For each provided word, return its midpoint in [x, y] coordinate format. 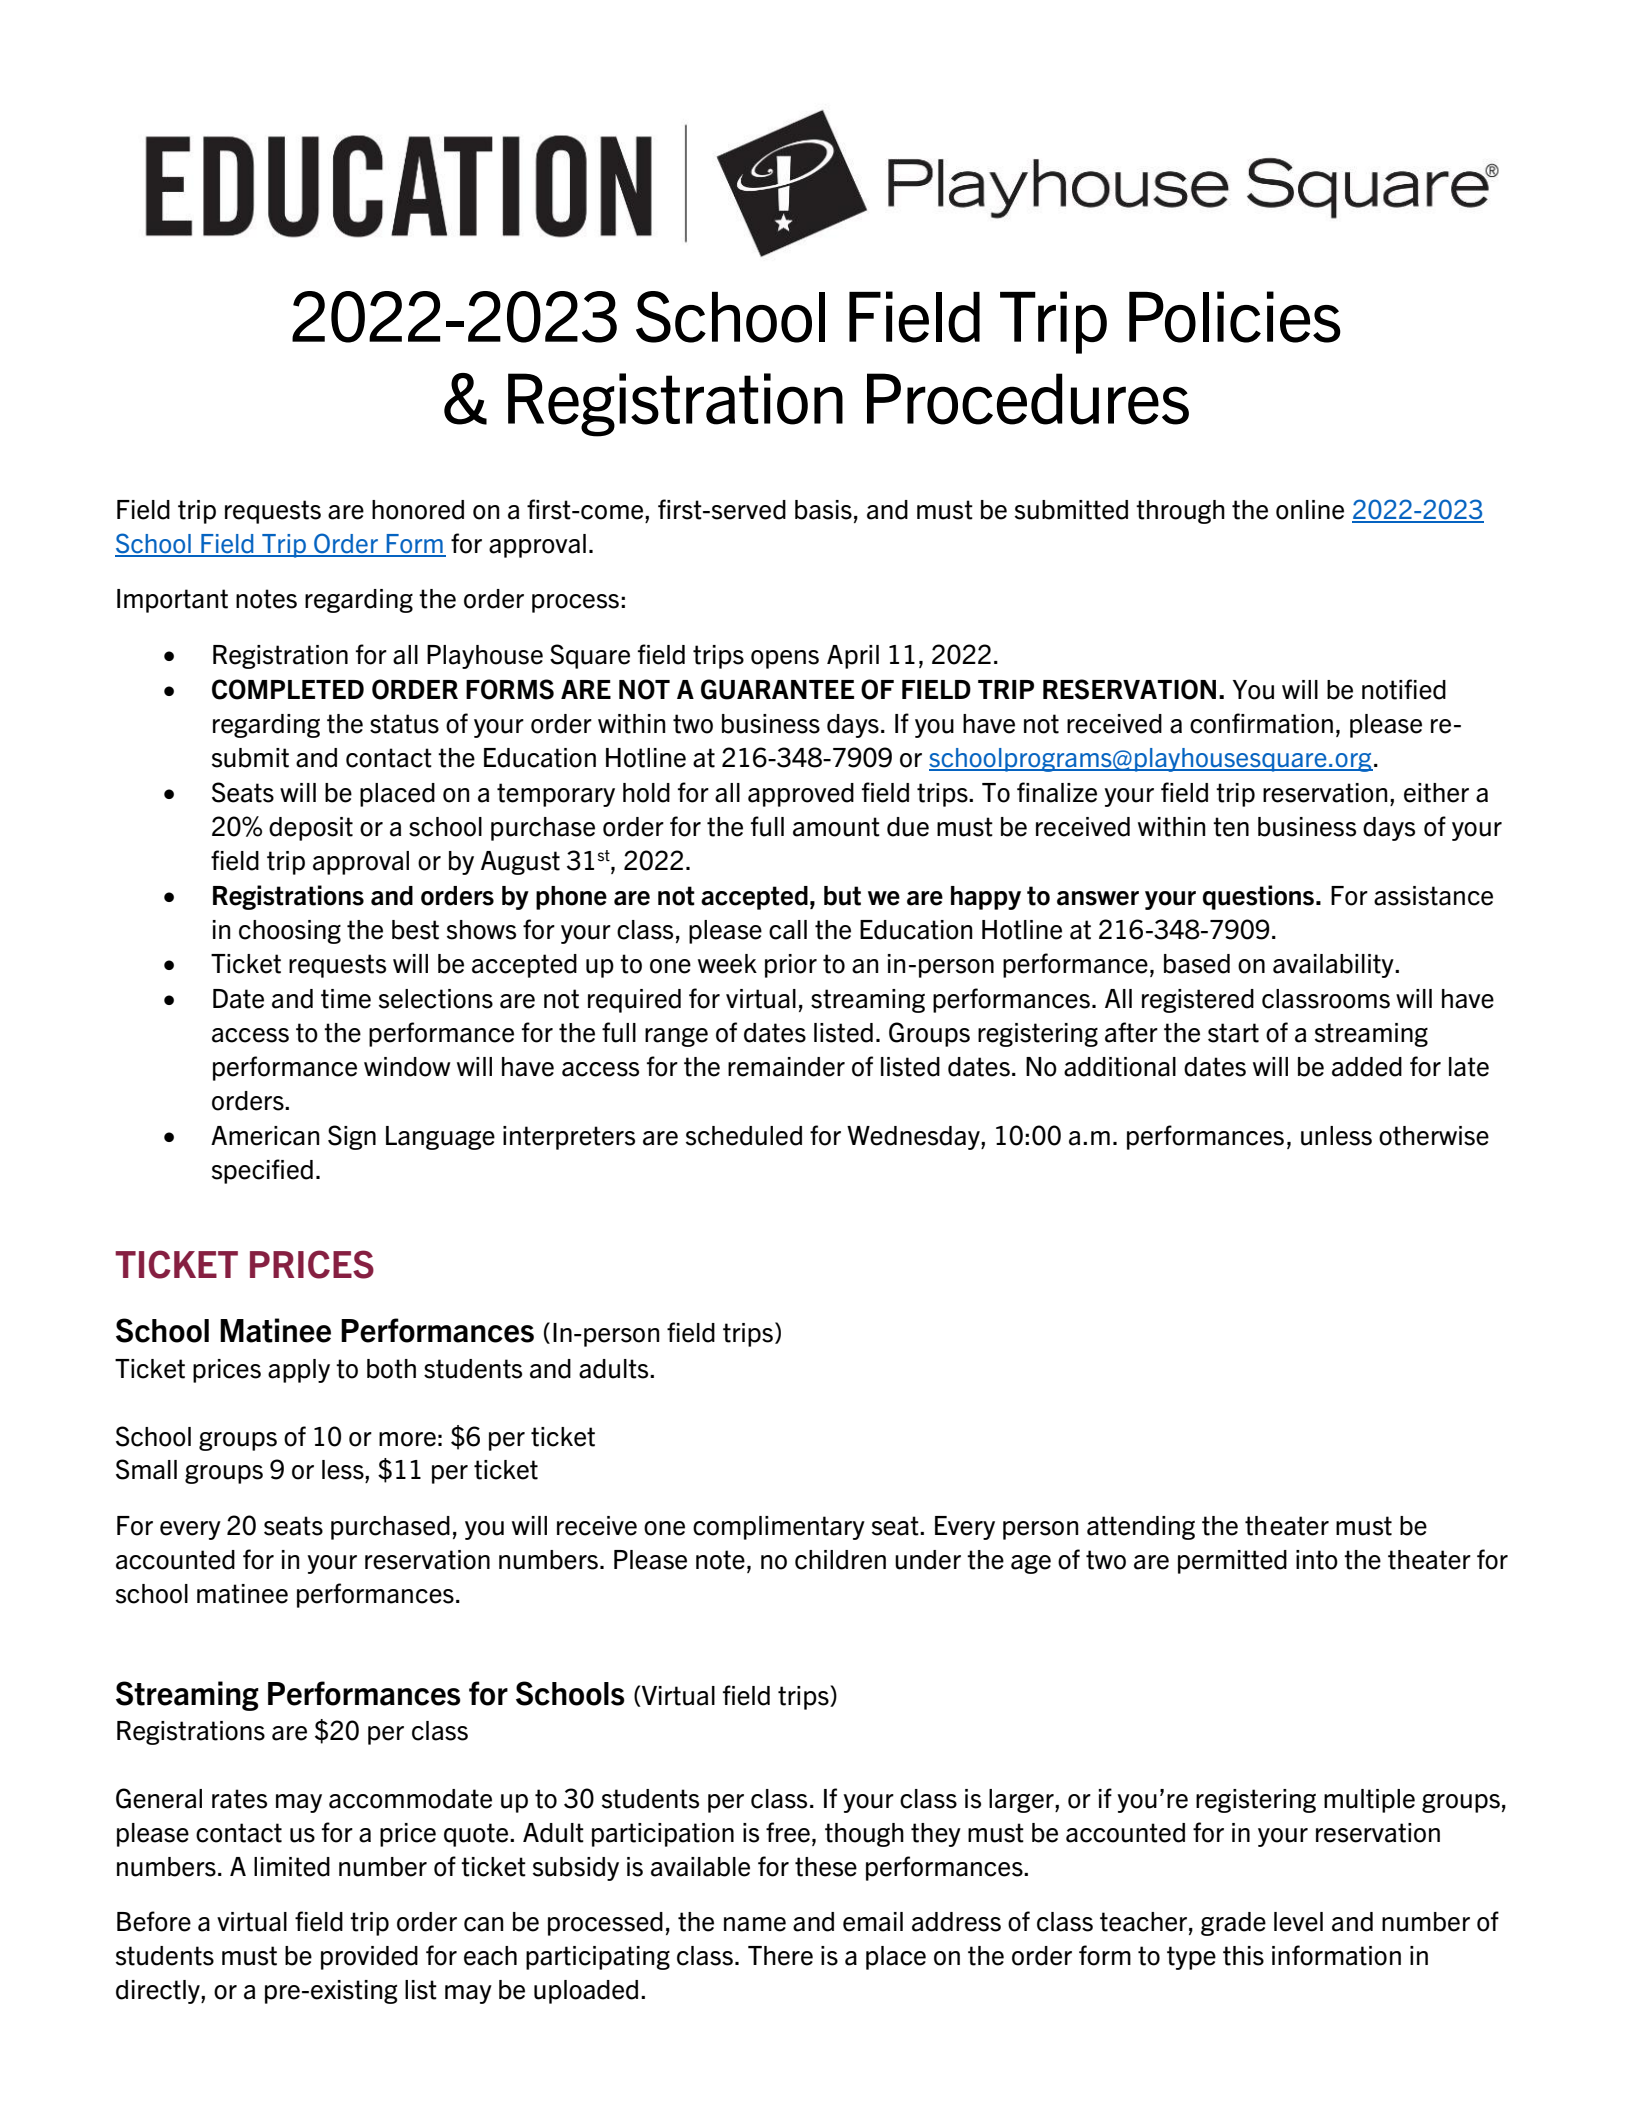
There [780, 1956]
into [1317, 1560]
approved [801, 795]
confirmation [1261, 723]
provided [369, 1958]
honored [418, 510]
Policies [1235, 317]
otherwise [1434, 1136]
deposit [311, 829]
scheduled [744, 1136]
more [407, 1439]
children [840, 1560]
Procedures [1028, 399]
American [265, 1136]
